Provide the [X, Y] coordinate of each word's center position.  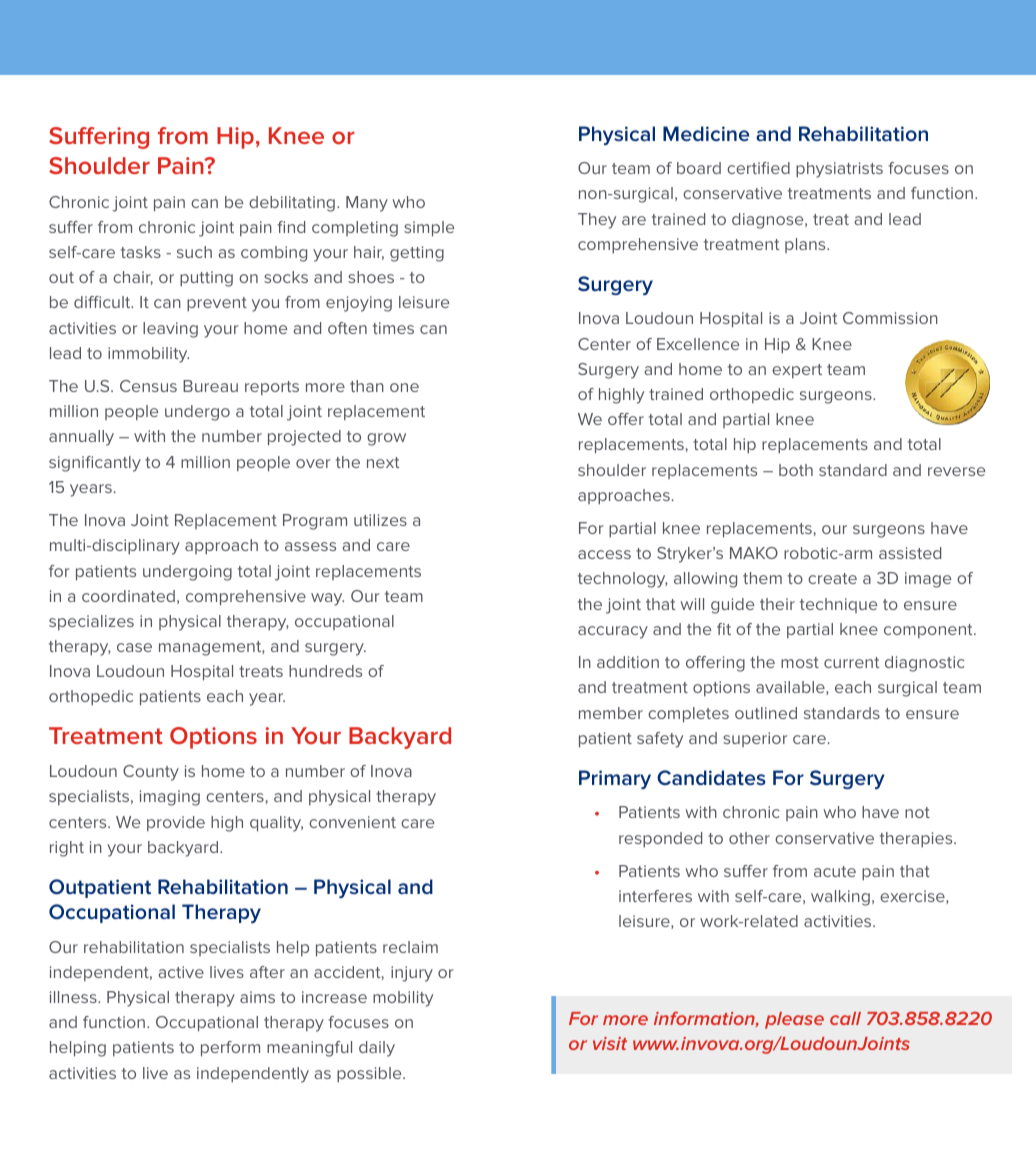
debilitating [292, 204]
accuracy [613, 632]
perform [230, 1049]
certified [758, 168]
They [597, 221]
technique [838, 605]
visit [610, 1043]
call [845, 1018]
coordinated [128, 596]
